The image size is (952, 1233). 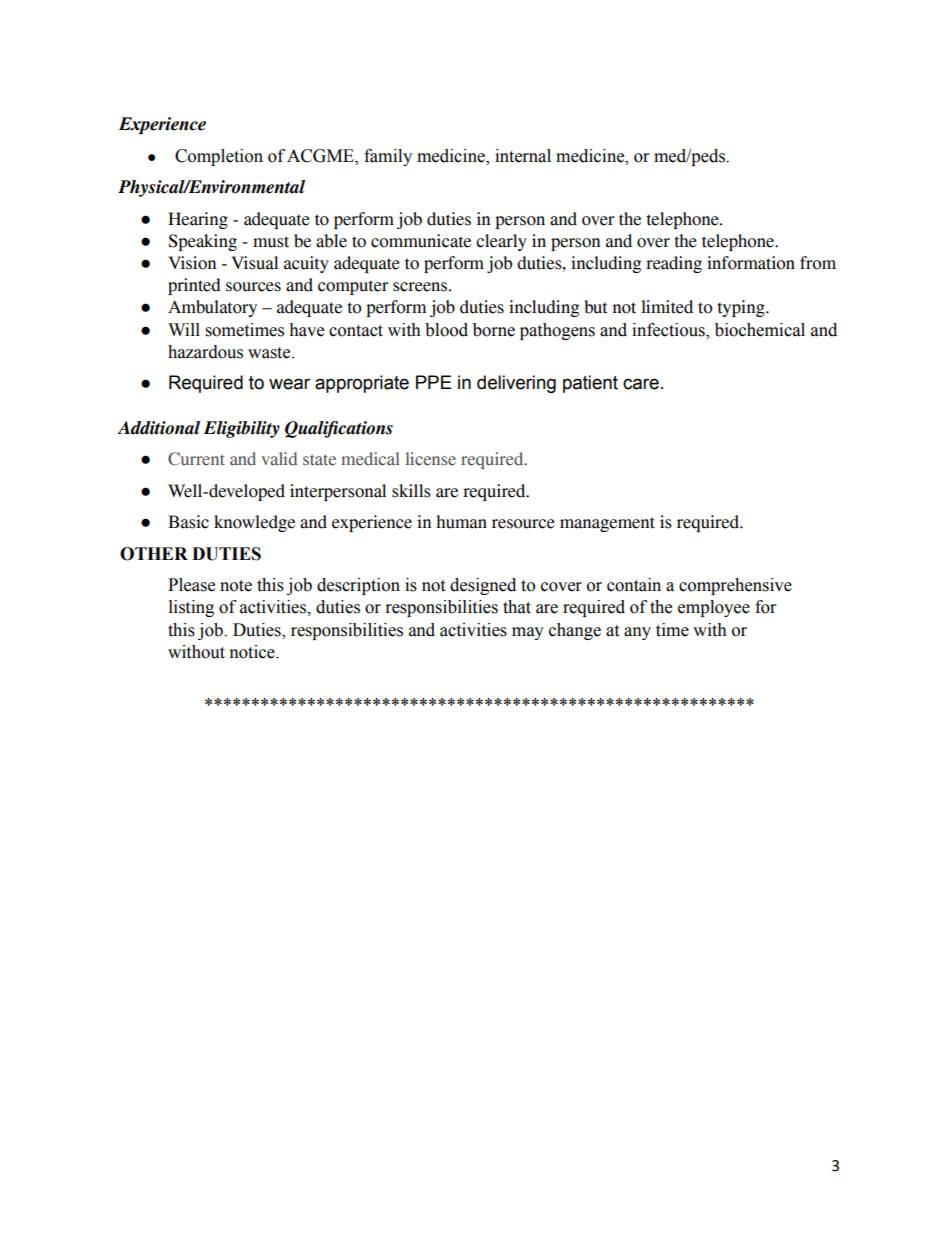 What do you see at coordinates (219, 157) in the screenshot?
I see `Completion` at bounding box center [219, 157].
